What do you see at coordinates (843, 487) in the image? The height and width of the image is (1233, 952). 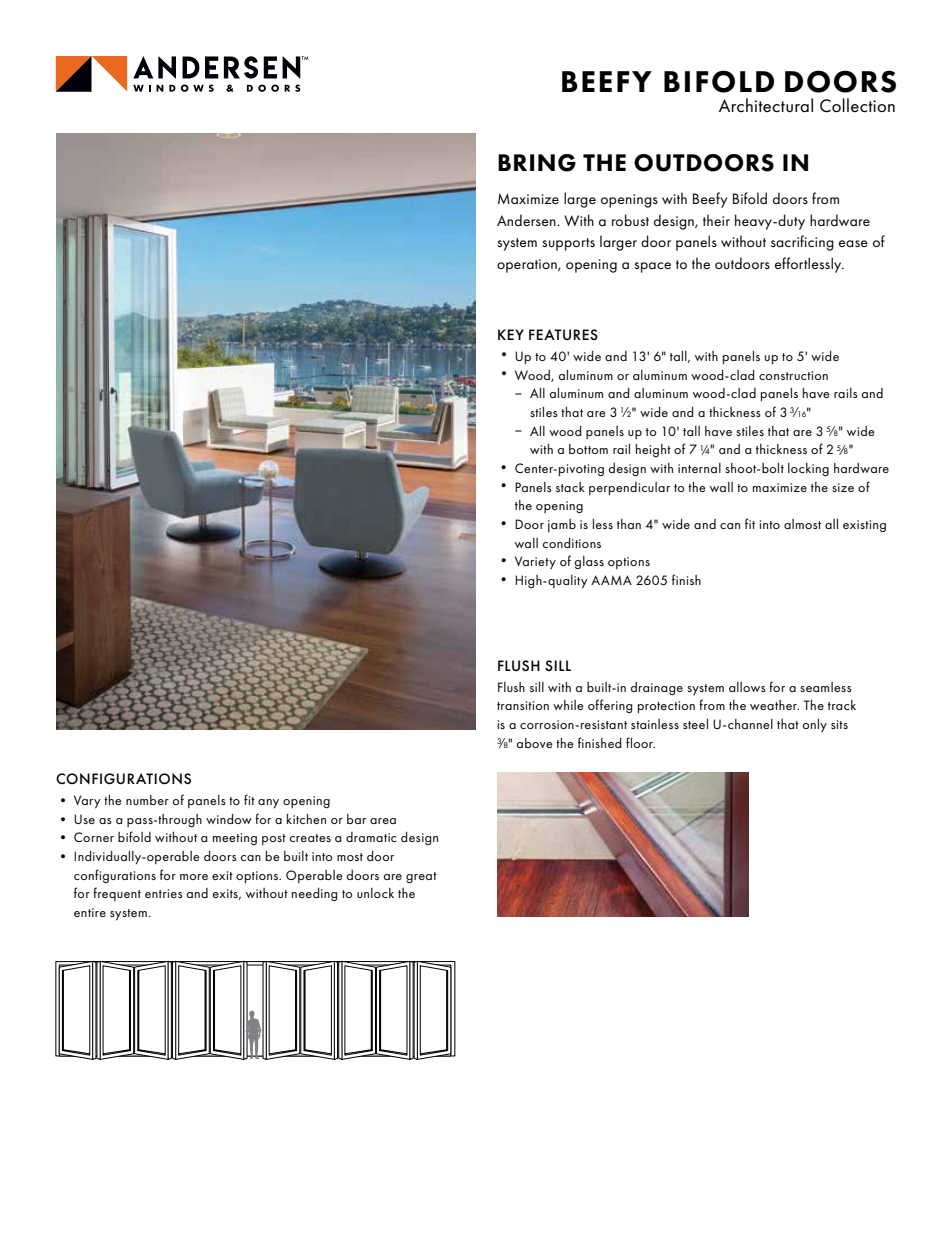 I see `size` at bounding box center [843, 487].
